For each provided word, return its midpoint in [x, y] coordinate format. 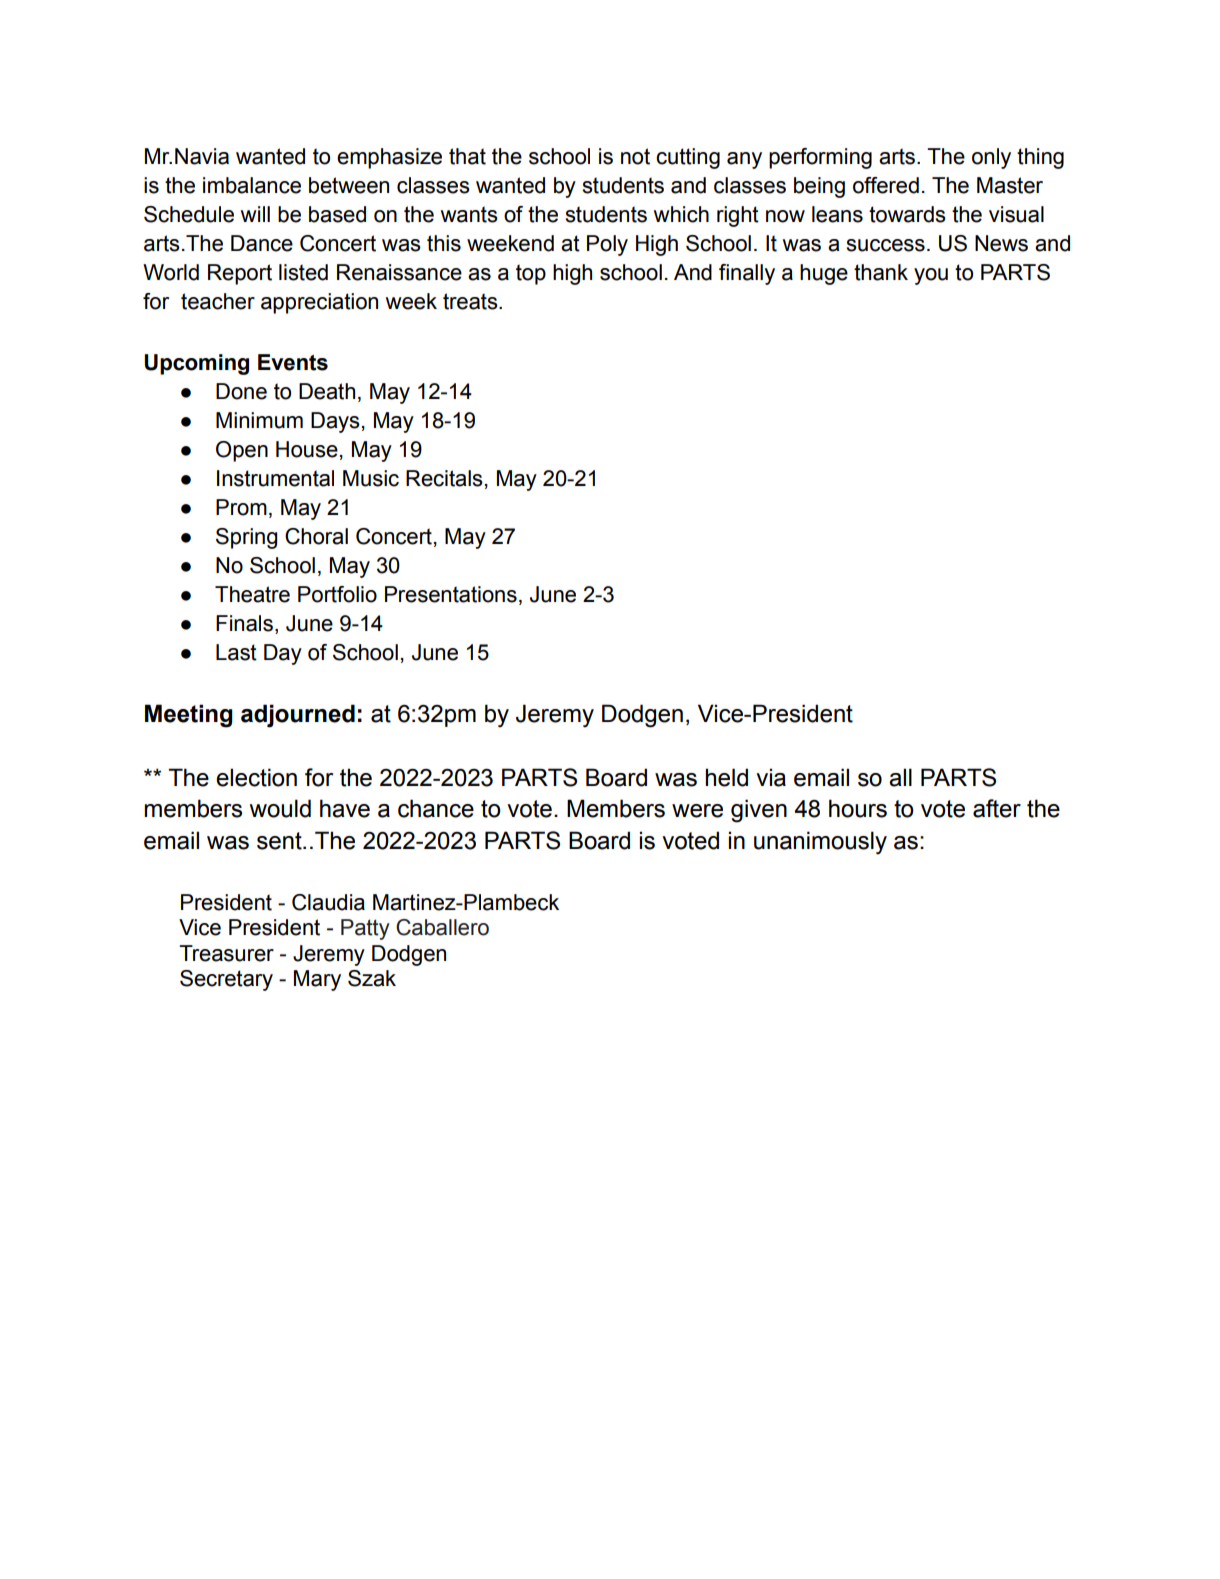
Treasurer [226, 953]
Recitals [444, 478]
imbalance [252, 185]
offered [886, 185]
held [726, 777]
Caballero [442, 927]
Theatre [252, 594]
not [635, 156]
